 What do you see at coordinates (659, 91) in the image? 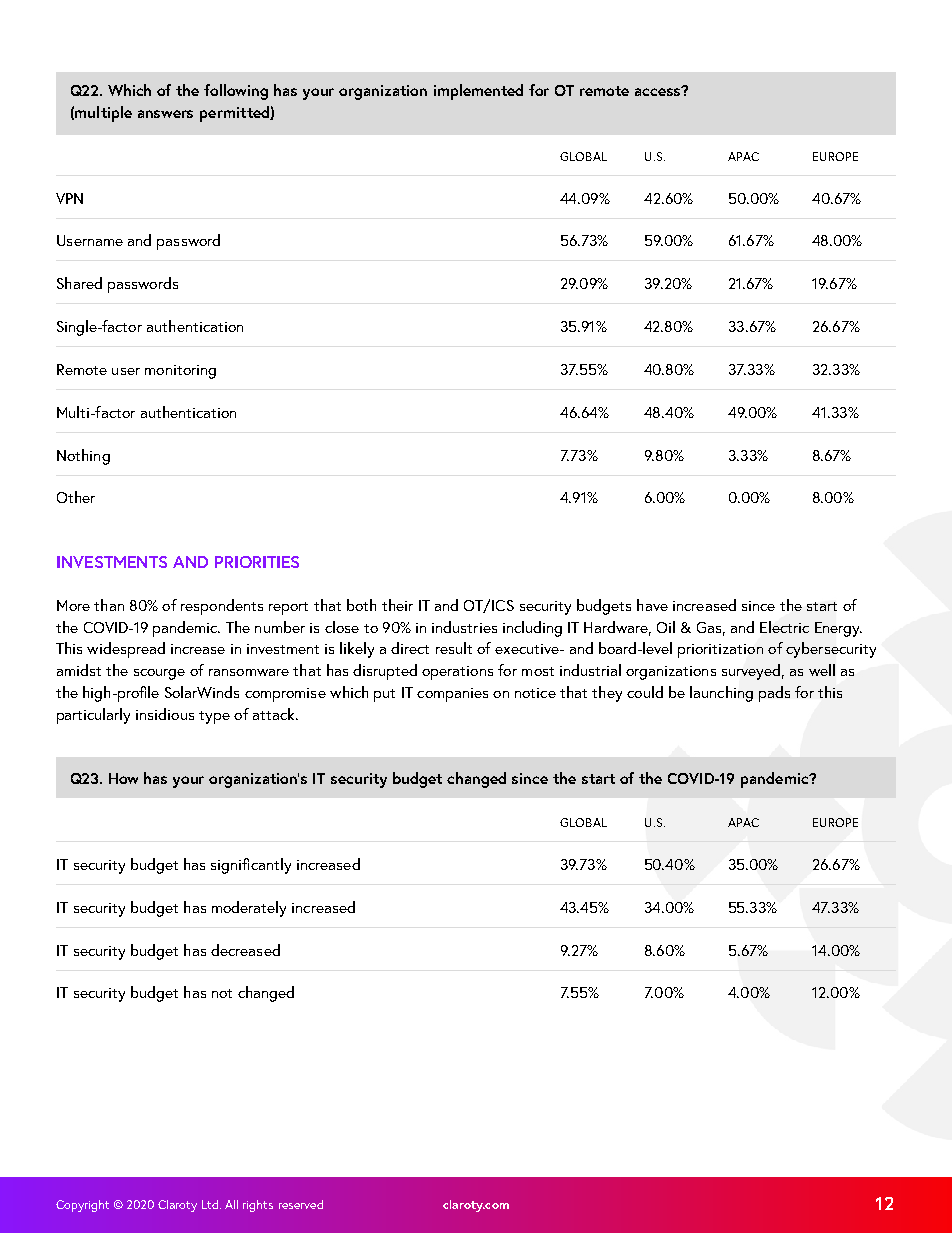
I see `access` at bounding box center [659, 91].
